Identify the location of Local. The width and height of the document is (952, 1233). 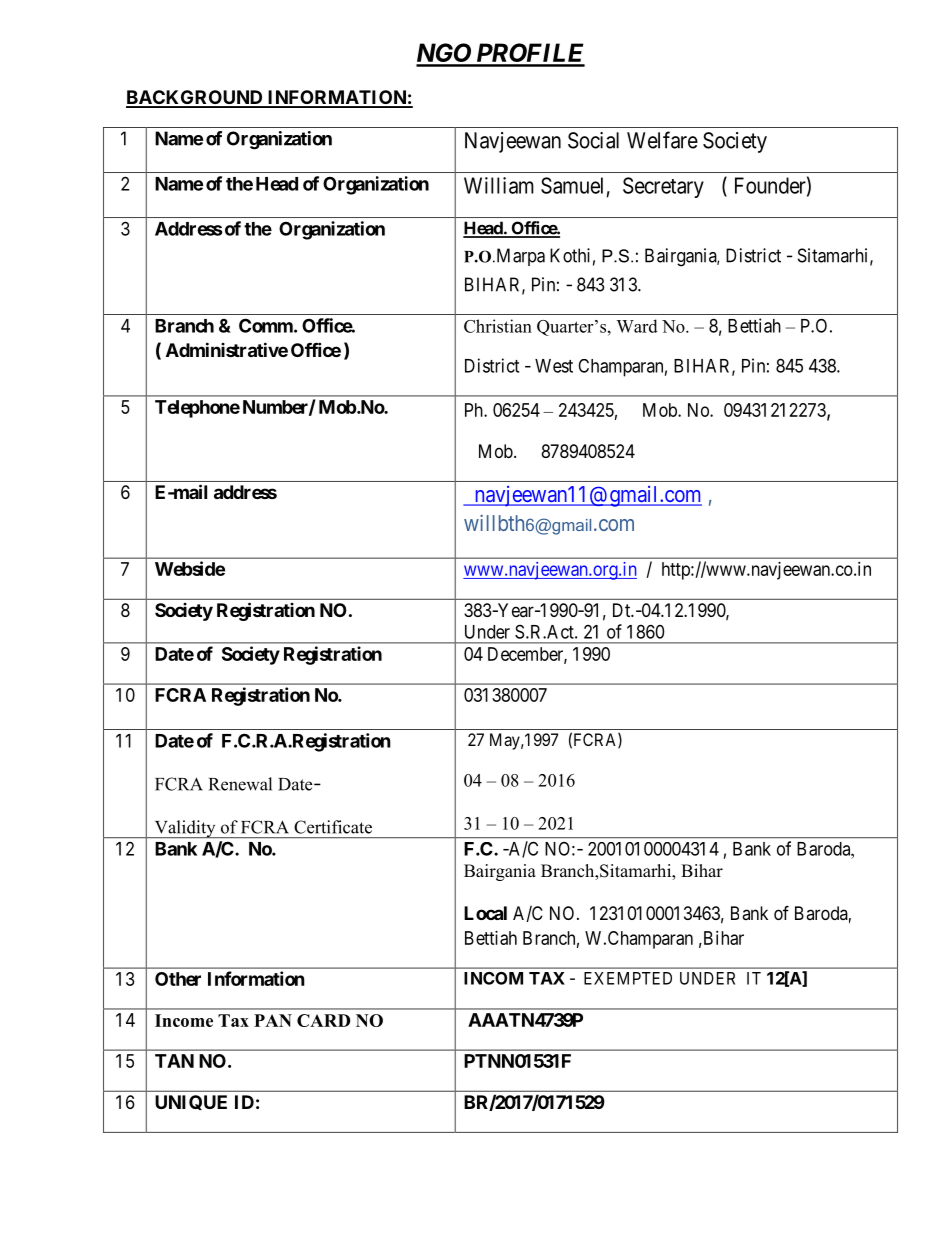
(485, 913).
